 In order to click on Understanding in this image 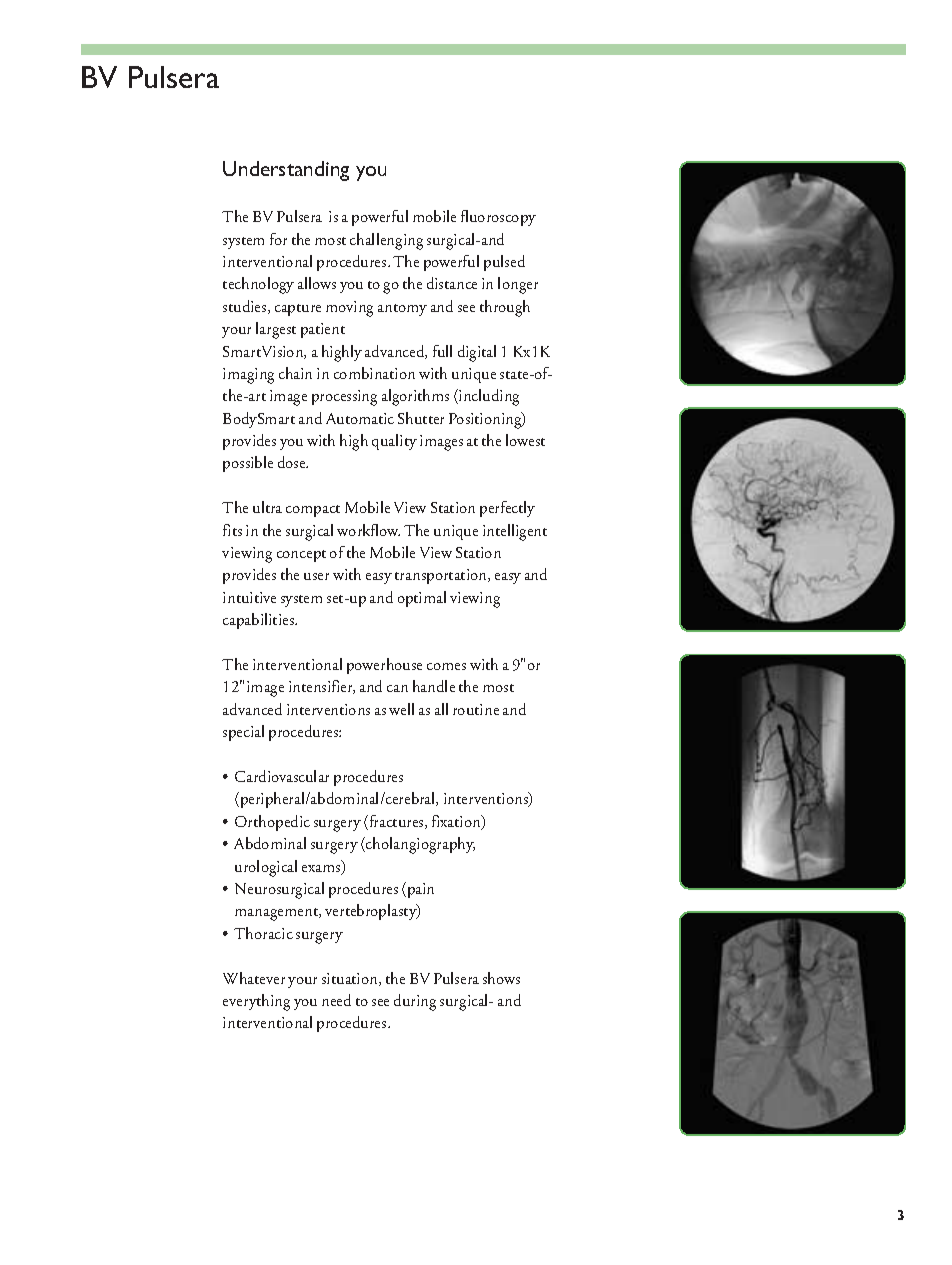, I will do `click(286, 171)`.
